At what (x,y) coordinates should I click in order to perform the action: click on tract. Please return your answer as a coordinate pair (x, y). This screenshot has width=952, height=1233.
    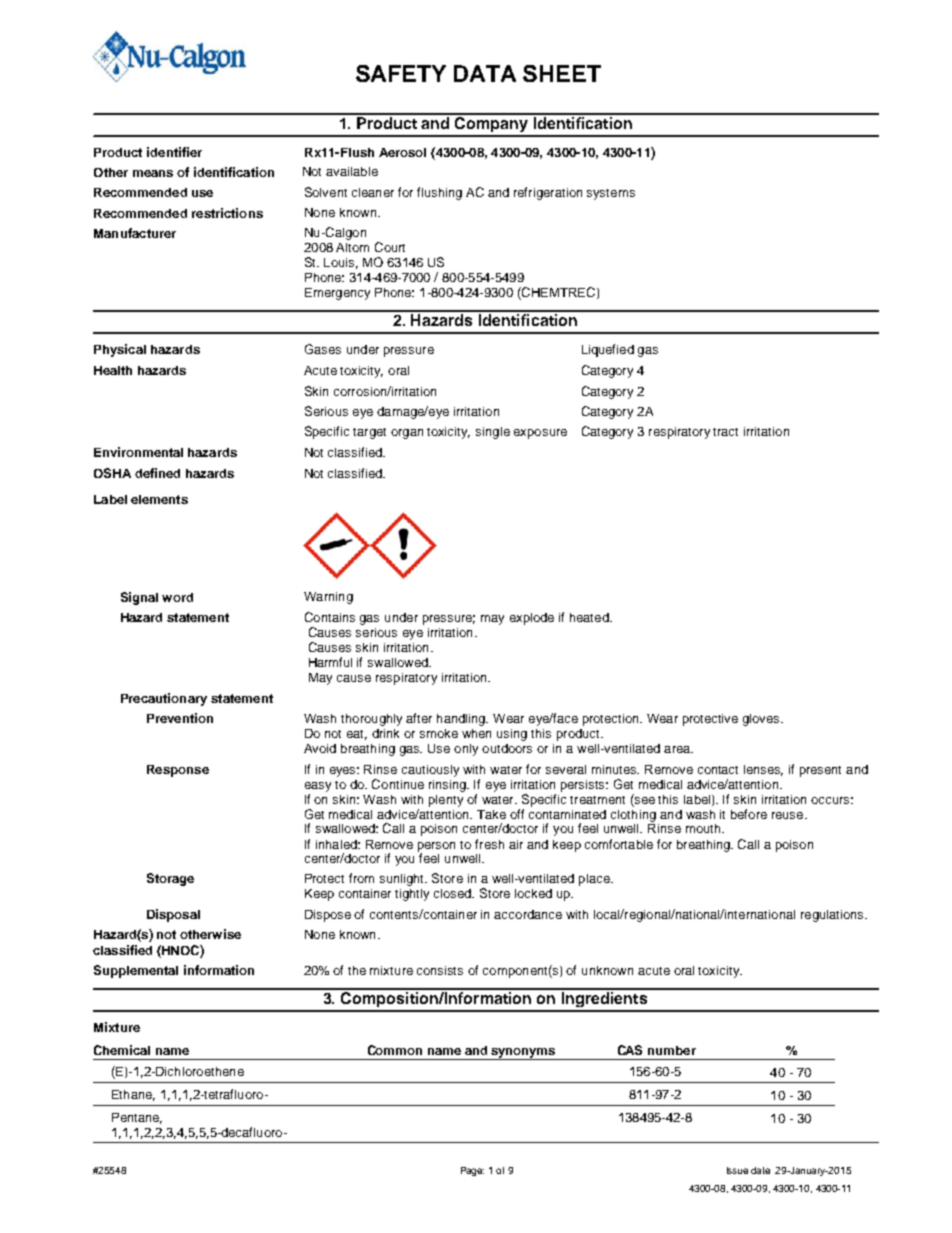
    Looking at the image, I should click on (725, 432).
